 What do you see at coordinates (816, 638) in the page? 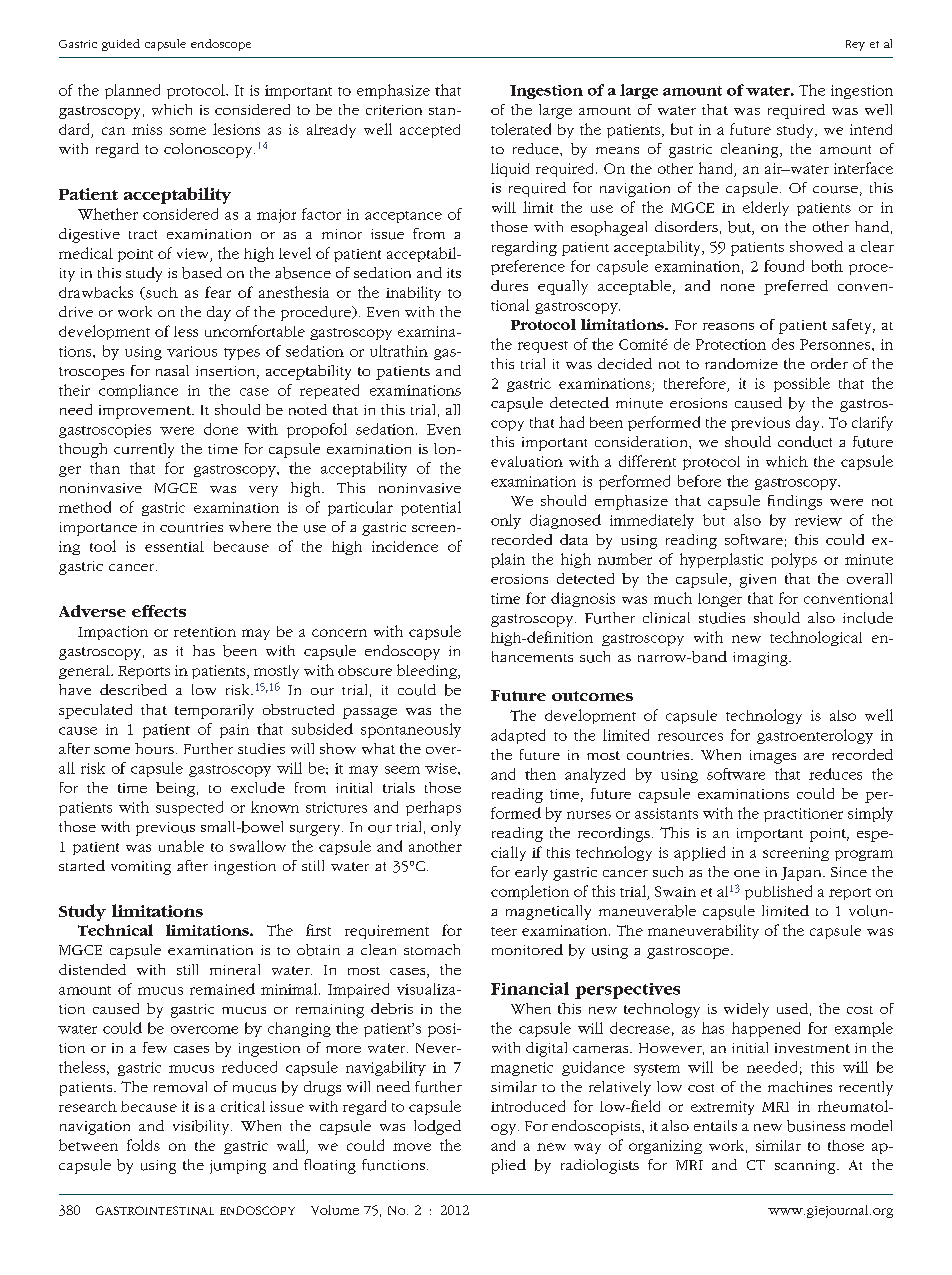
I see `technological` at bounding box center [816, 638].
